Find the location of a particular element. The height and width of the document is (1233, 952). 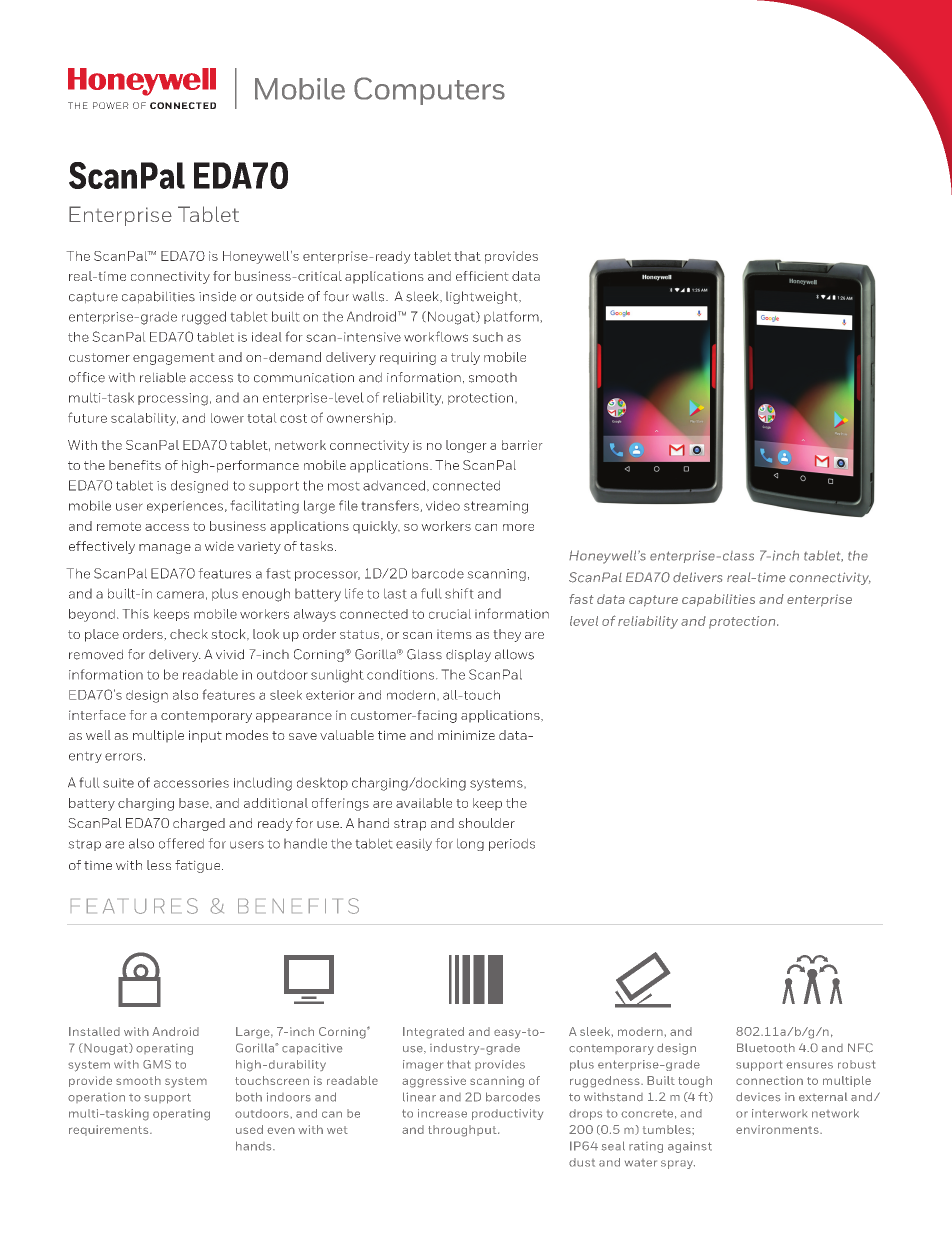

shoulder is located at coordinates (486, 823).
